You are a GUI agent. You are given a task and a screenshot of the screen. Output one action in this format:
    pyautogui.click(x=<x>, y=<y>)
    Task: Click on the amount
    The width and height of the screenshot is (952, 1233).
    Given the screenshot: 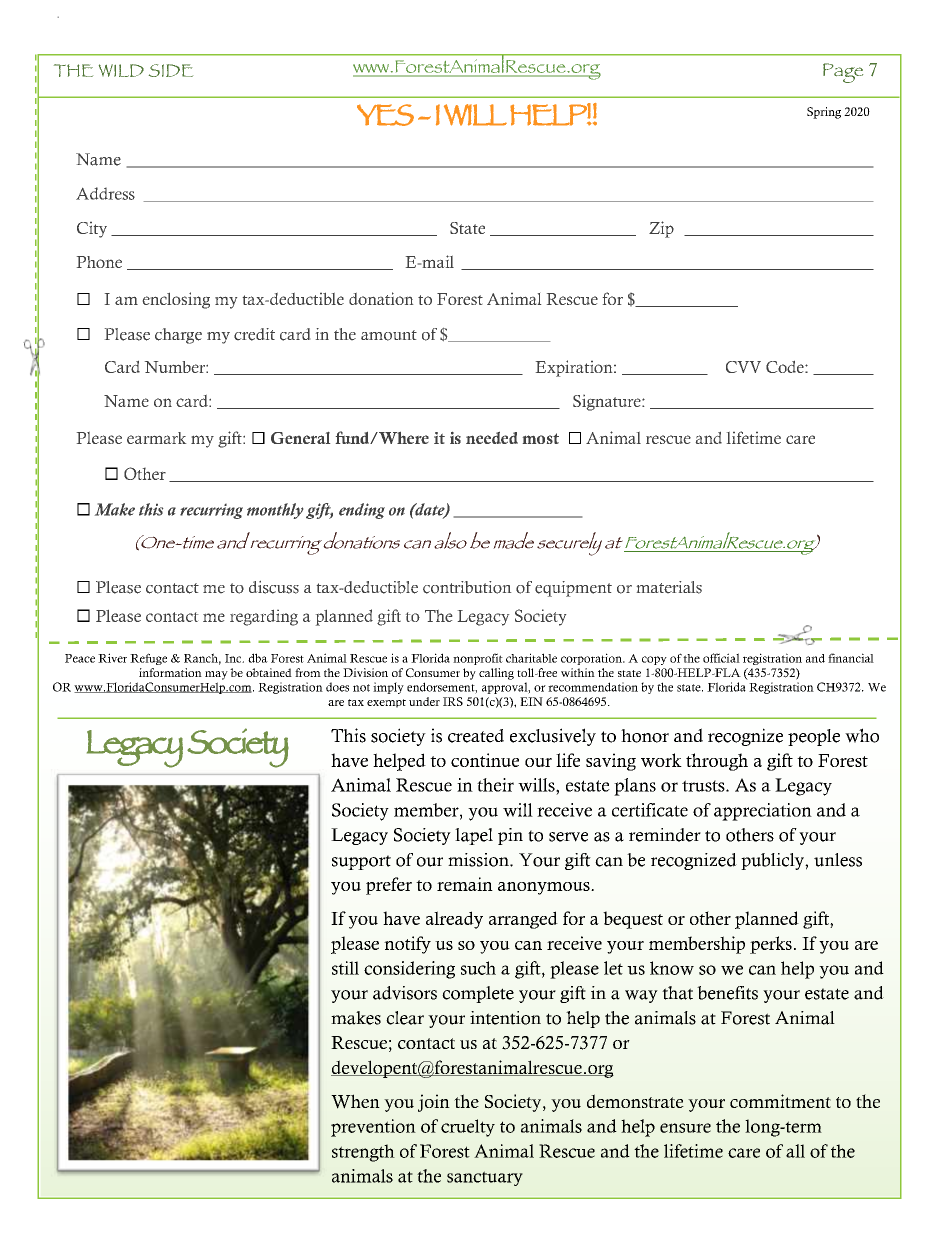 What is the action you would take?
    pyautogui.click(x=389, y=335)
